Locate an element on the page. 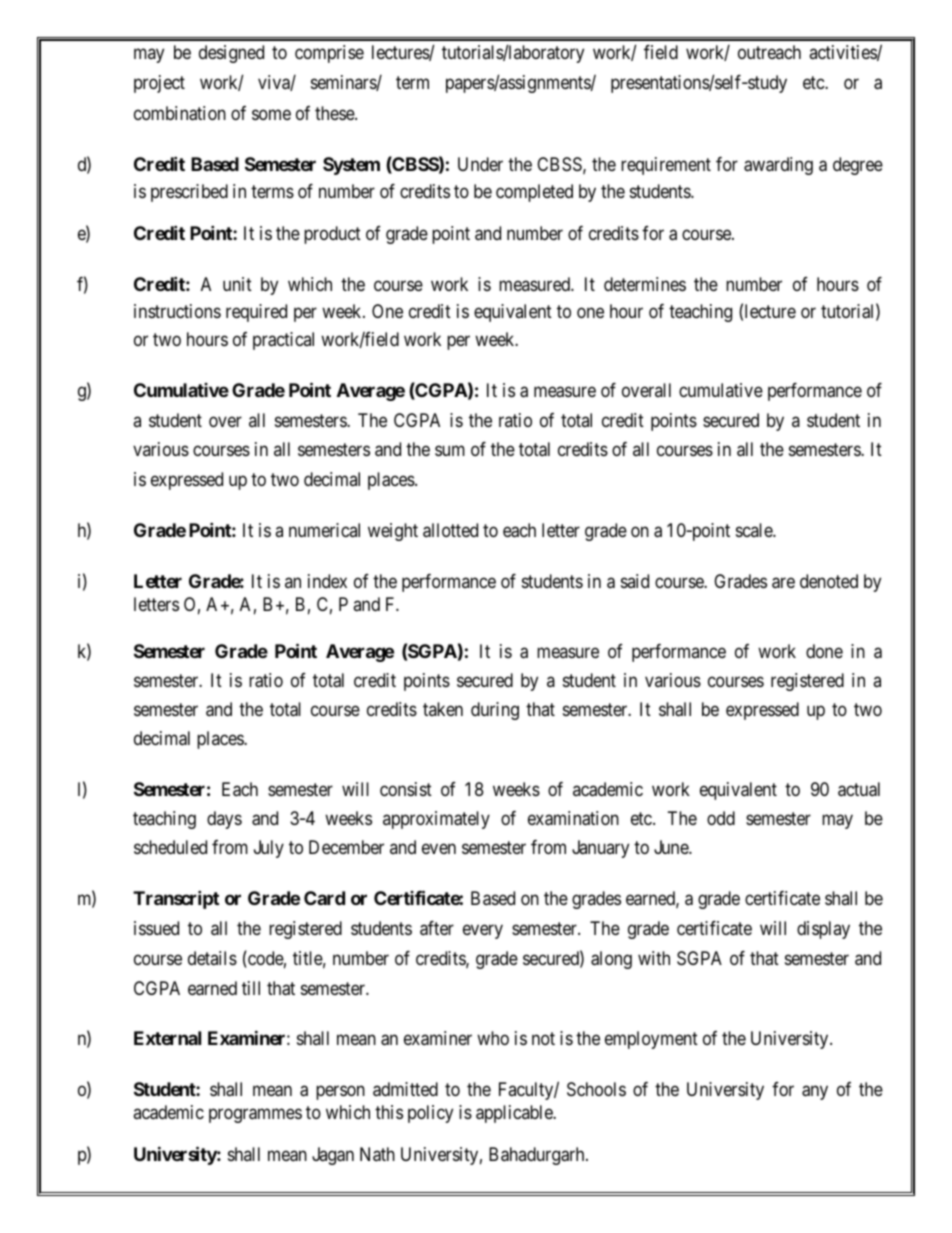 The height and width of the document is (1233, 952). programmes is located at coordinates (255, 1116).
